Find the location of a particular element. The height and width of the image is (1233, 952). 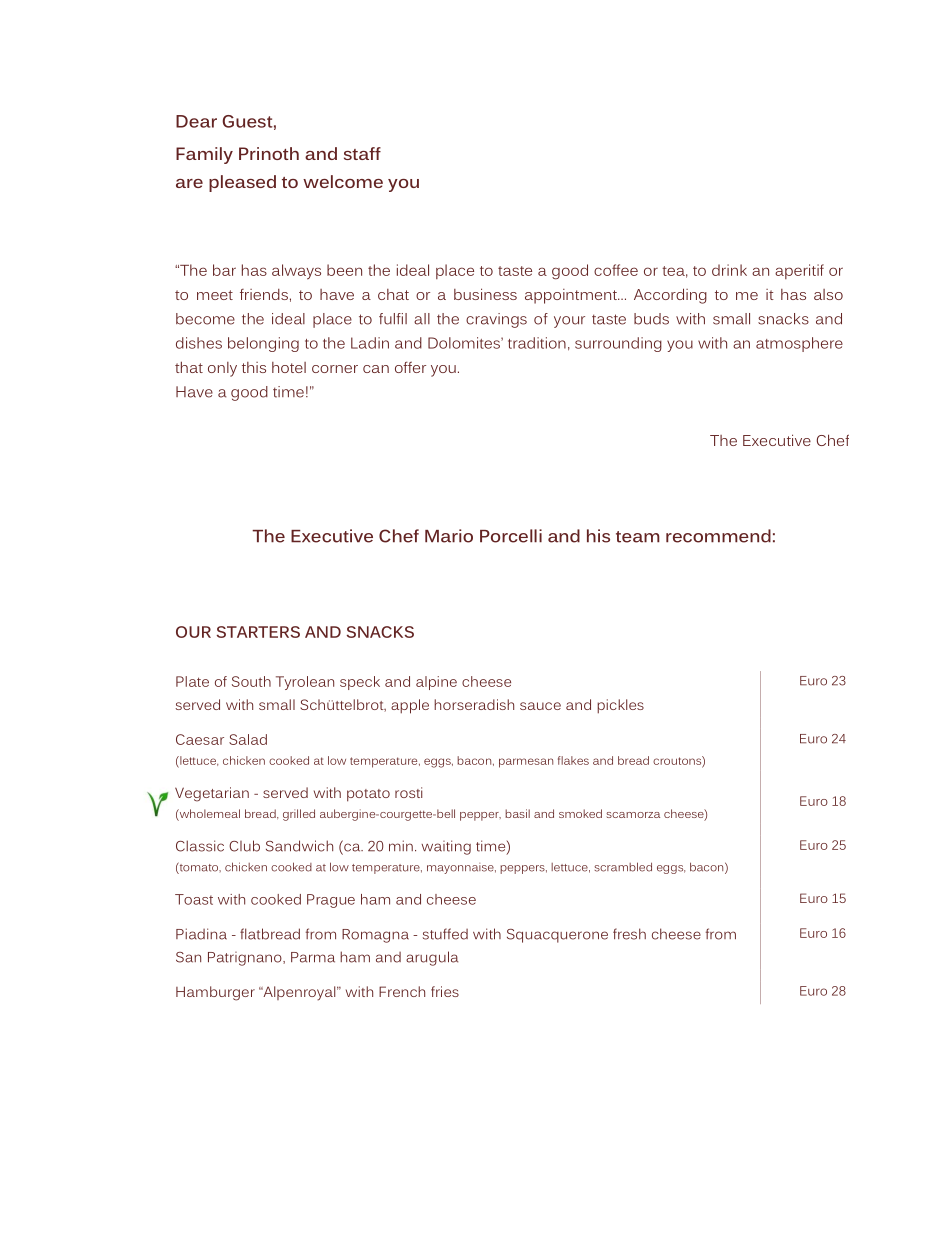

friends is located at coordinates (264, 294).
